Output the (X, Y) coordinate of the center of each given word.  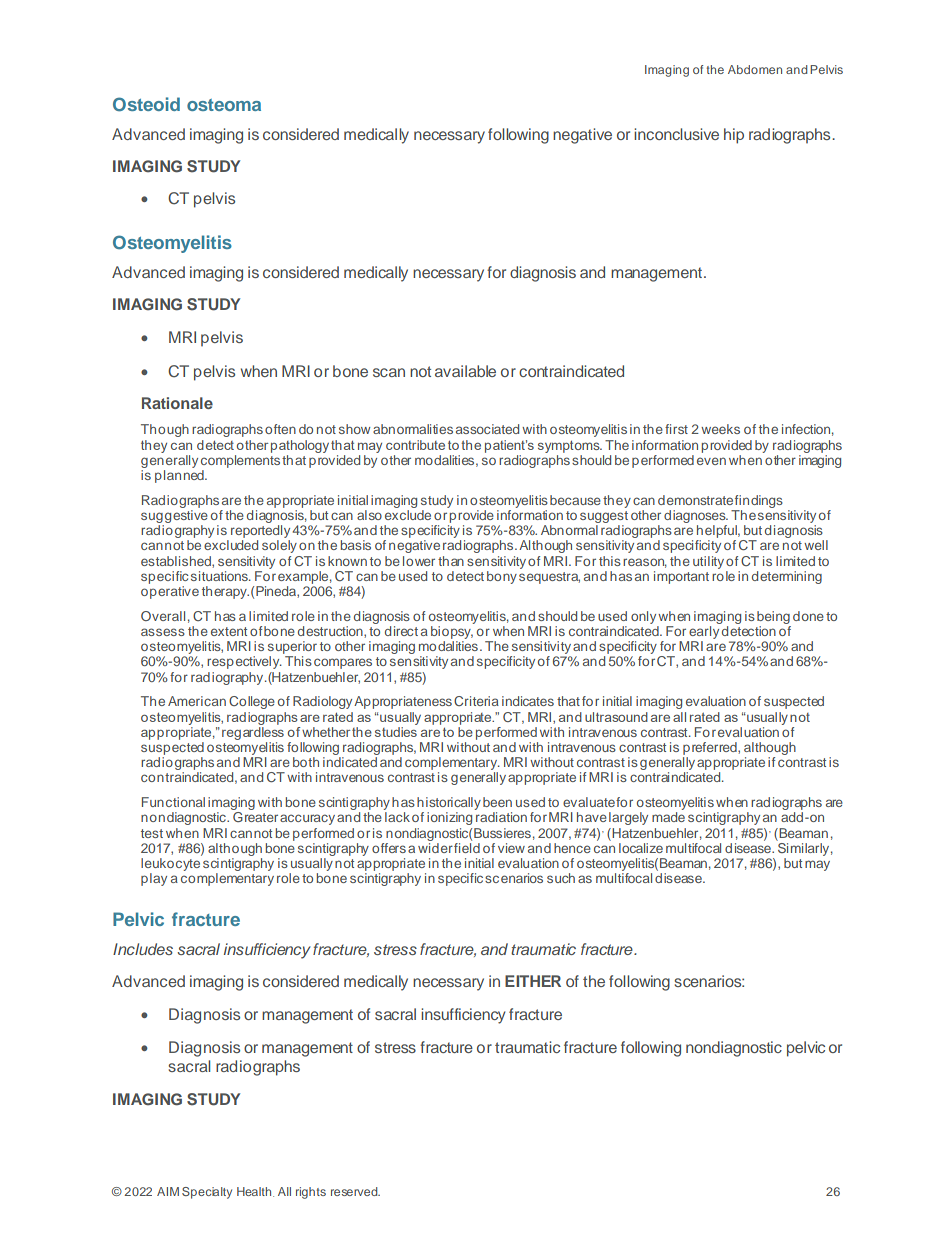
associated (487, 429)
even (711, 461)
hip (734, 136)
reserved (355, 1191)
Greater (254, 815)
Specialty (207, 1193)
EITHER (533, 981)
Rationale (177, 403)
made (668, 815)
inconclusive (676, 134)
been (497, 802)
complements (240, 461)
